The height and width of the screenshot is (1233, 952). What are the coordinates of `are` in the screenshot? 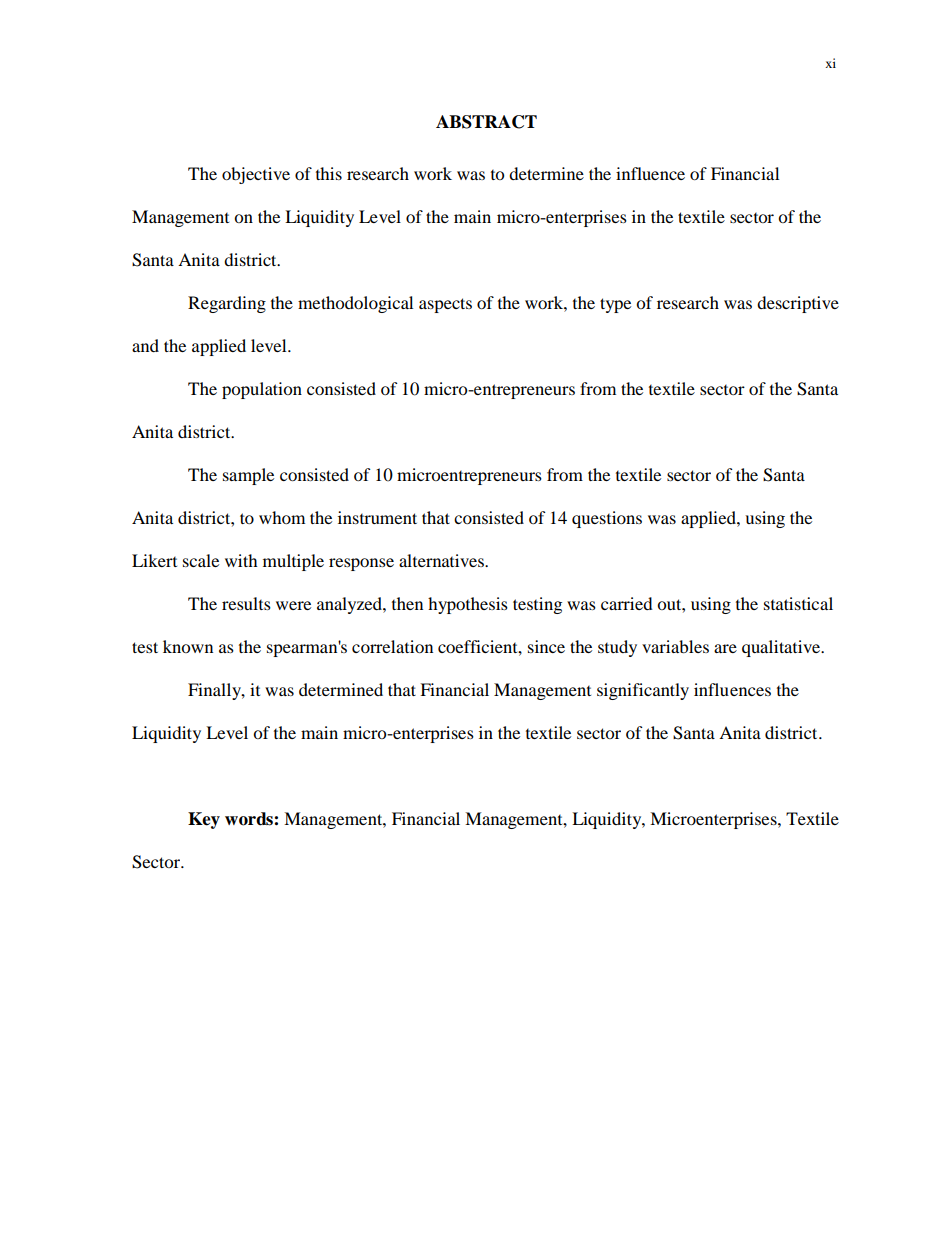 It's located at (725, 648).
